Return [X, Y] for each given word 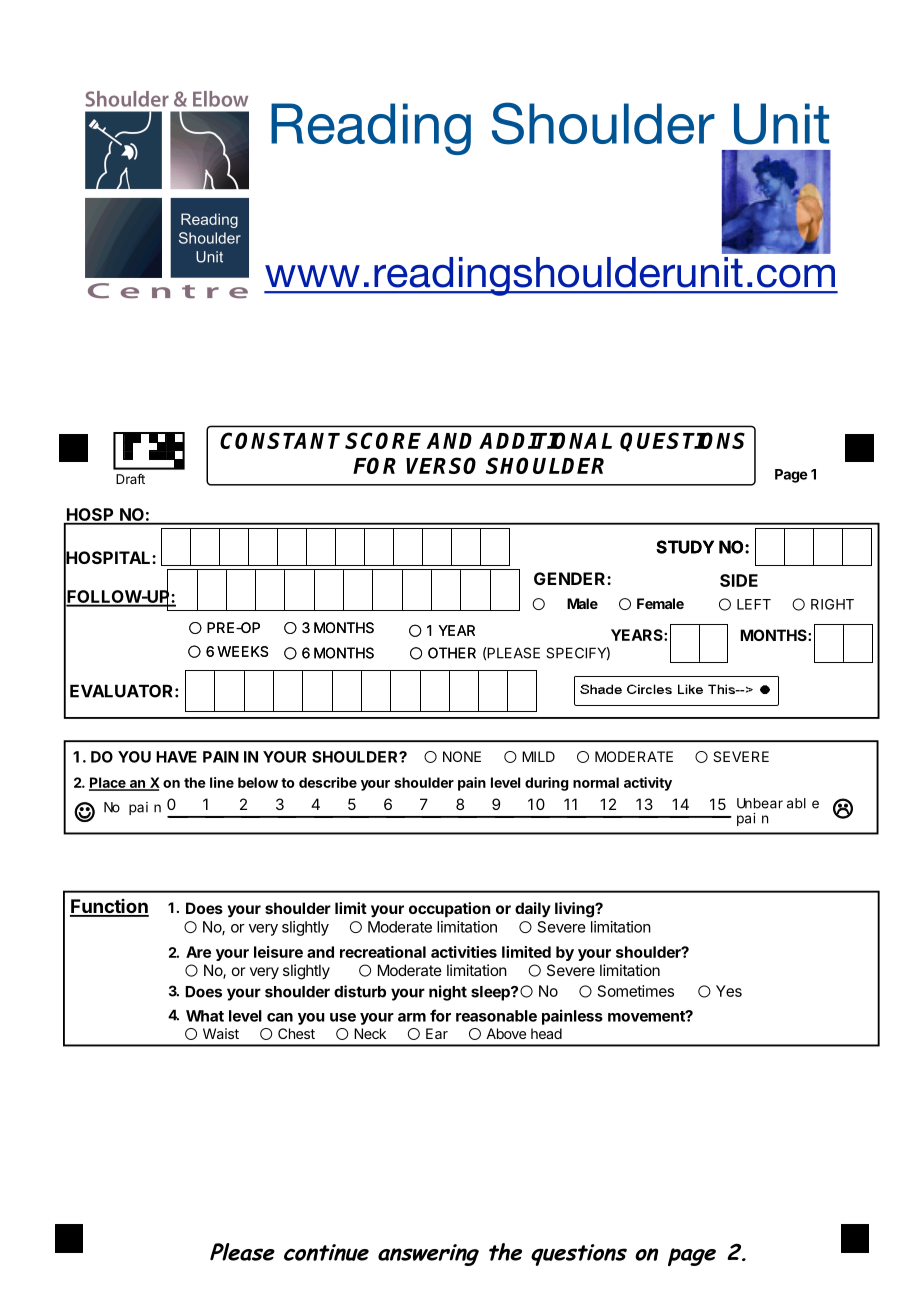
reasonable [496, 1016]
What [205, 1016]
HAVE [176, 757]
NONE [462, 756]
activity [648, 784]
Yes [729, 991]
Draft [130, 479]
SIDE [739, 580]
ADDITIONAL [545, 440]
